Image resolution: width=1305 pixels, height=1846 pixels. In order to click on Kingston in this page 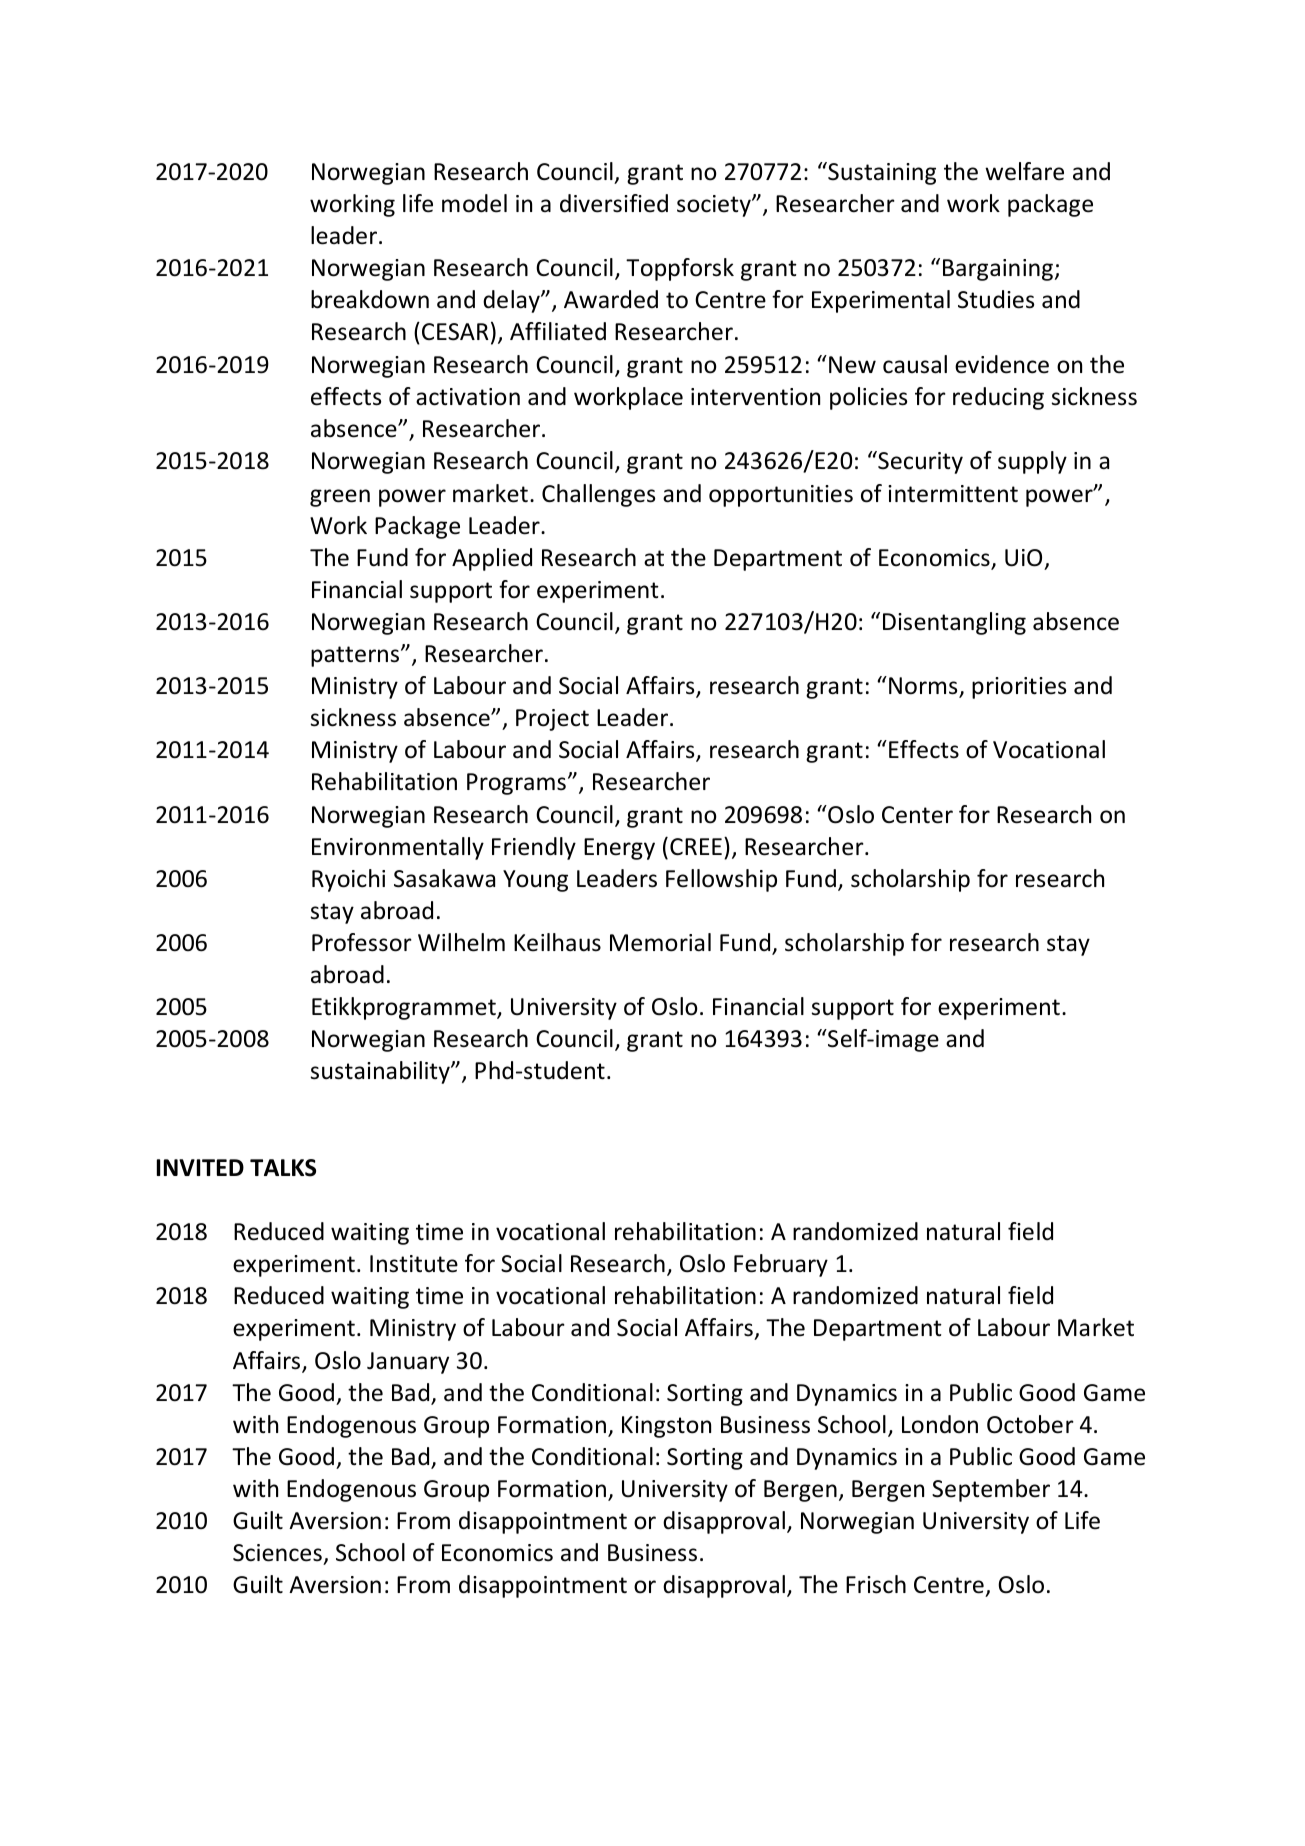, I will do `click(666, 1427)`.
